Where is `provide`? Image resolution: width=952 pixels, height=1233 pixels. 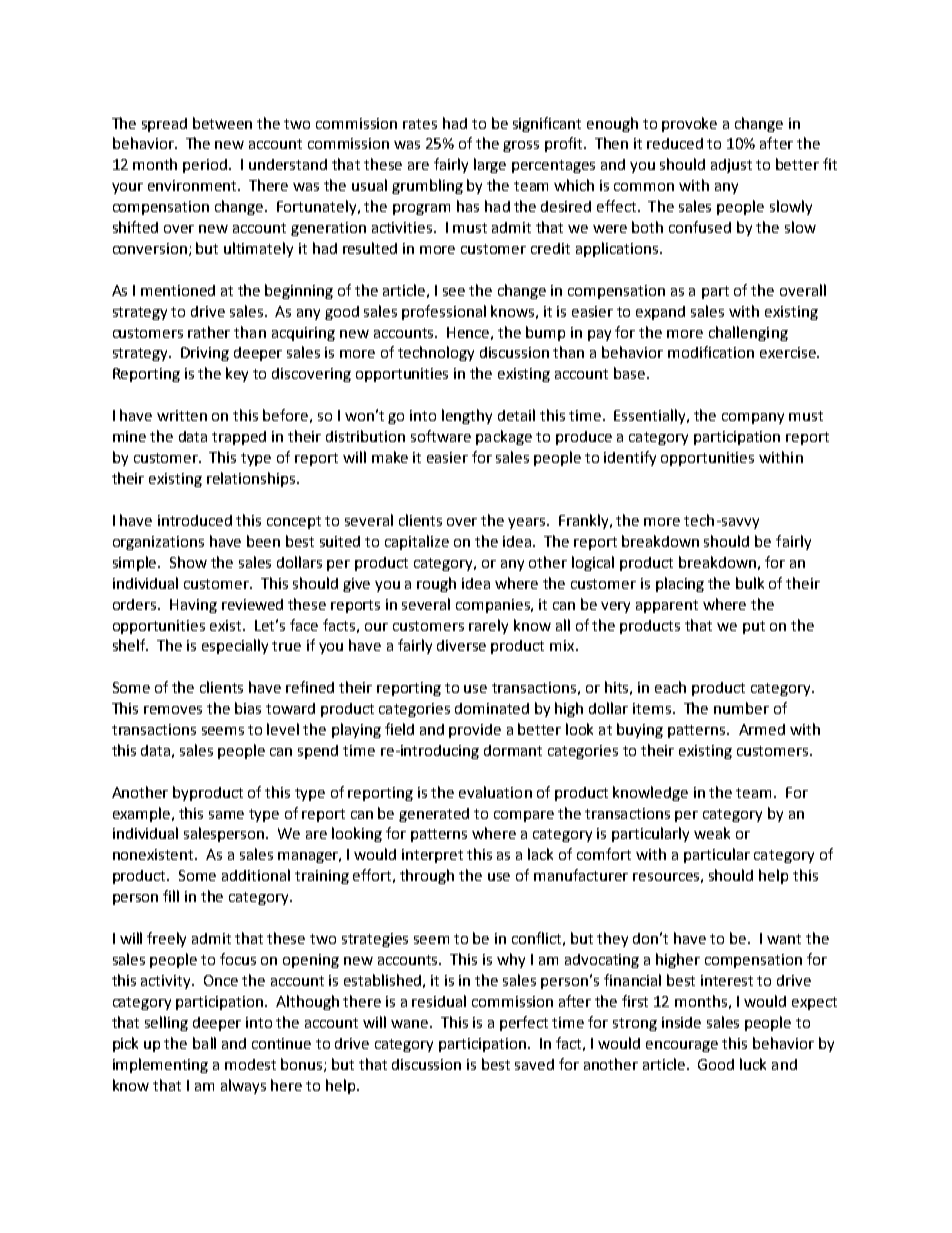 provide is located at coordinates (475, 731).
